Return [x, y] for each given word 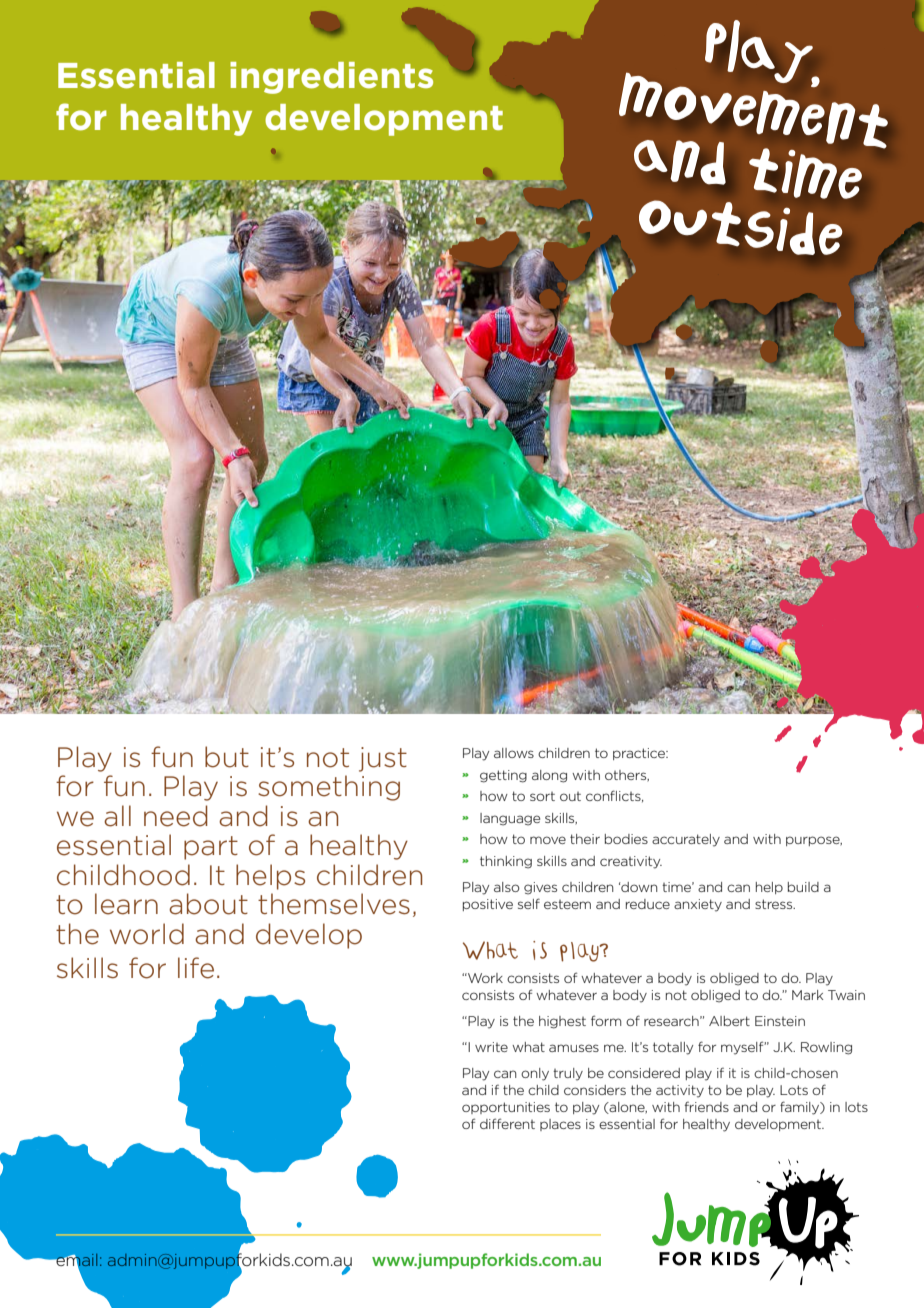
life [196, 968]
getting [503, 776]
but [227, 757]
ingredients [331, 78]
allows [514, 753]
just [383, 759]
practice [640, 754]
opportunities [506, 1108]
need [176, 816]
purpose [814, 841]
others [627, 776]
